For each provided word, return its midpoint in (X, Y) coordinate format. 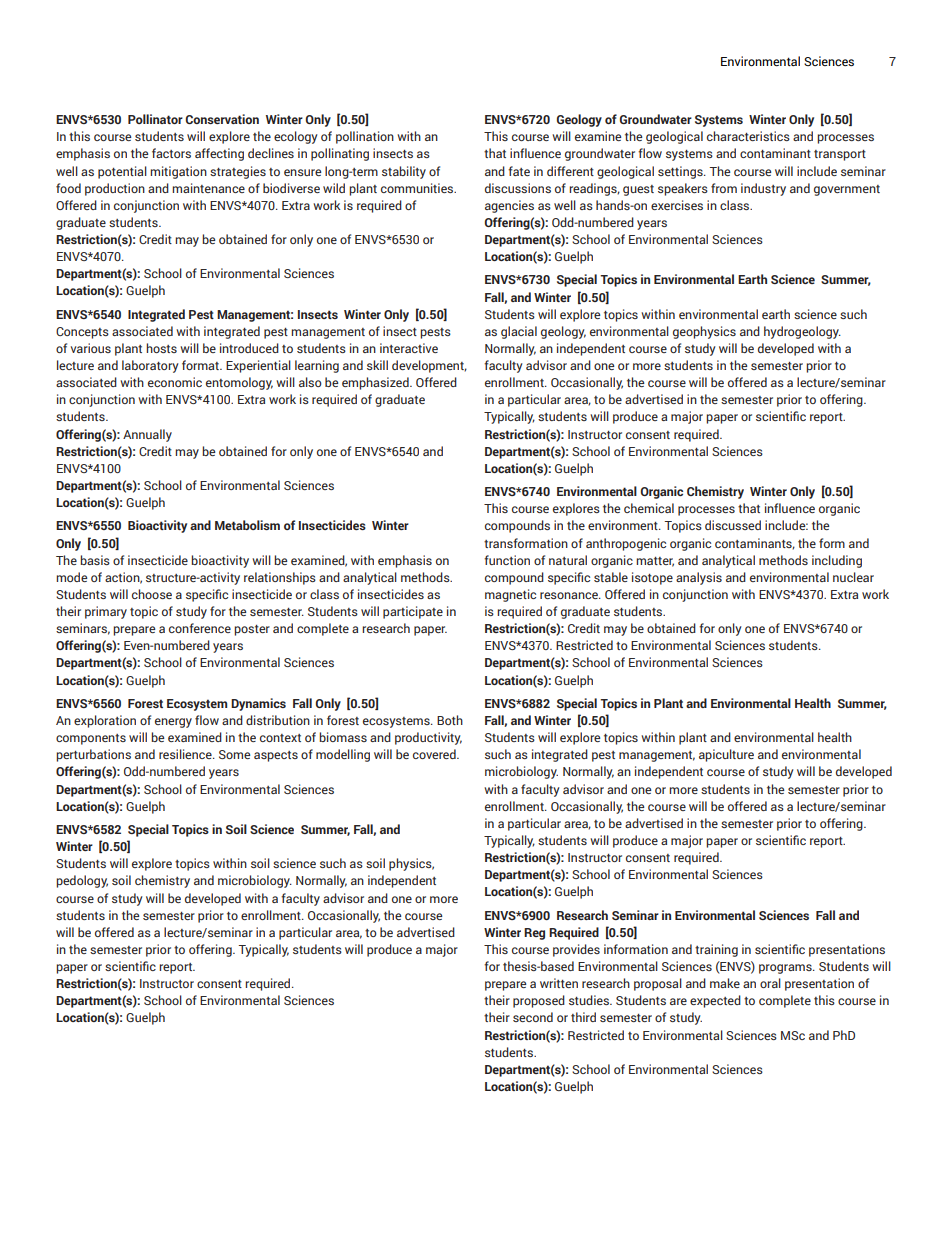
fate (519, 171)
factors (171, 153)
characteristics (748, 136)
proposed (539, 1001)
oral (770, 983)
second (533, 1017)
